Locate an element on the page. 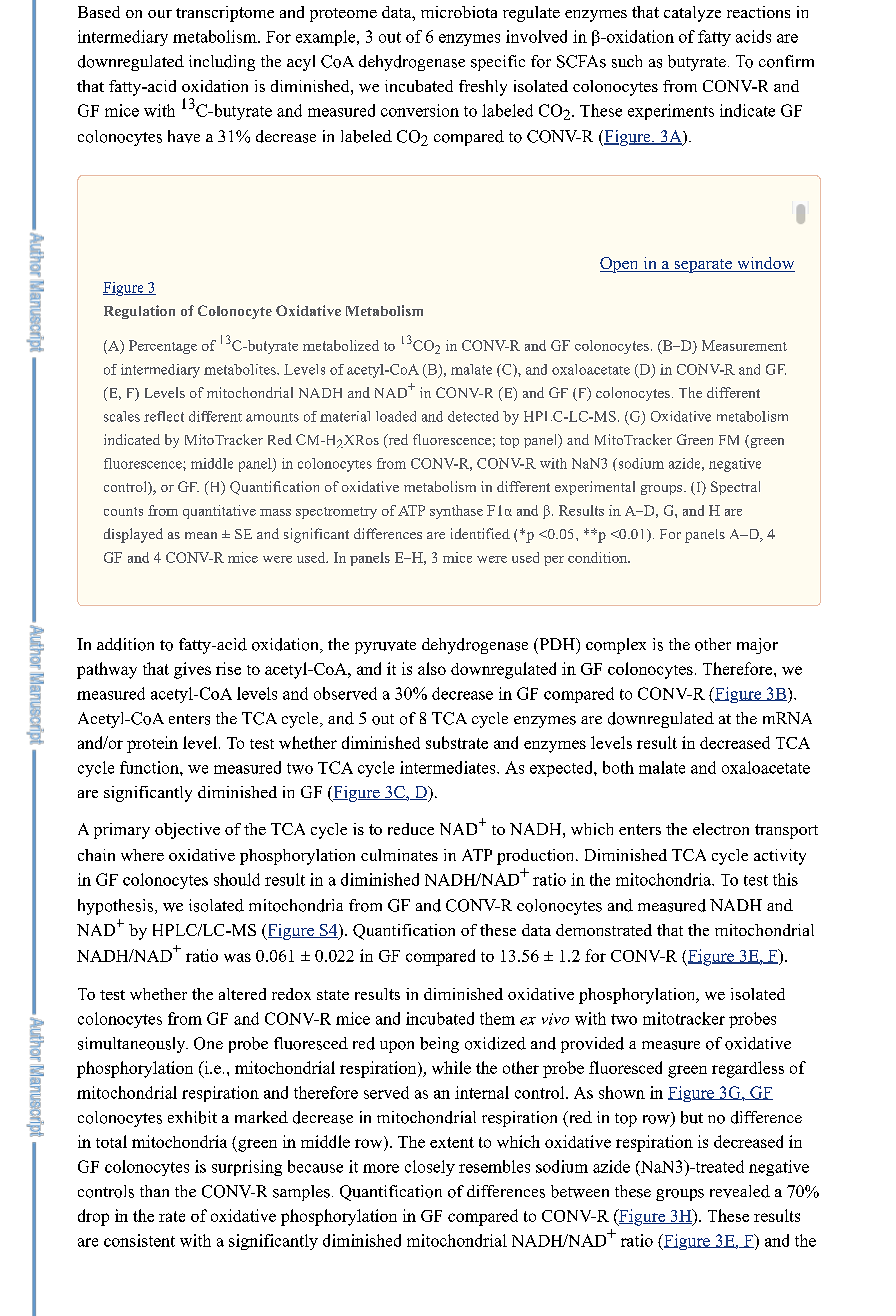 The image size is (896, 1316). hypothesis is located at coordinates (117, 907).
